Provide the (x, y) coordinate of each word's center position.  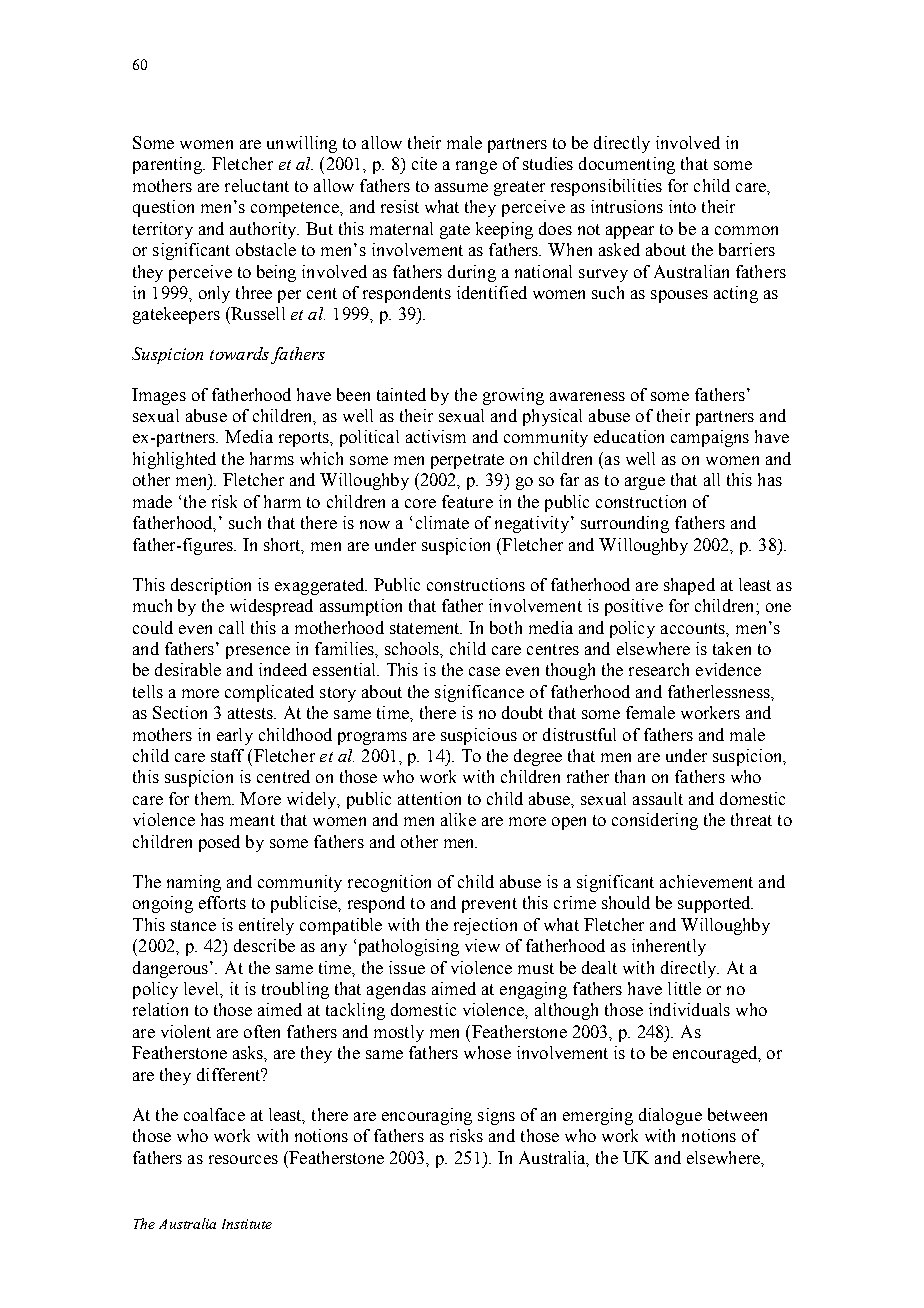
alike (458, 819)
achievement (706, 881)
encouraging (427, 1116)
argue (645, 483)
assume (461, 187)
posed (219, 843)
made (152, 501)
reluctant (257, 185)
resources (243, 1159)
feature (467, 501)
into (682, 206)
